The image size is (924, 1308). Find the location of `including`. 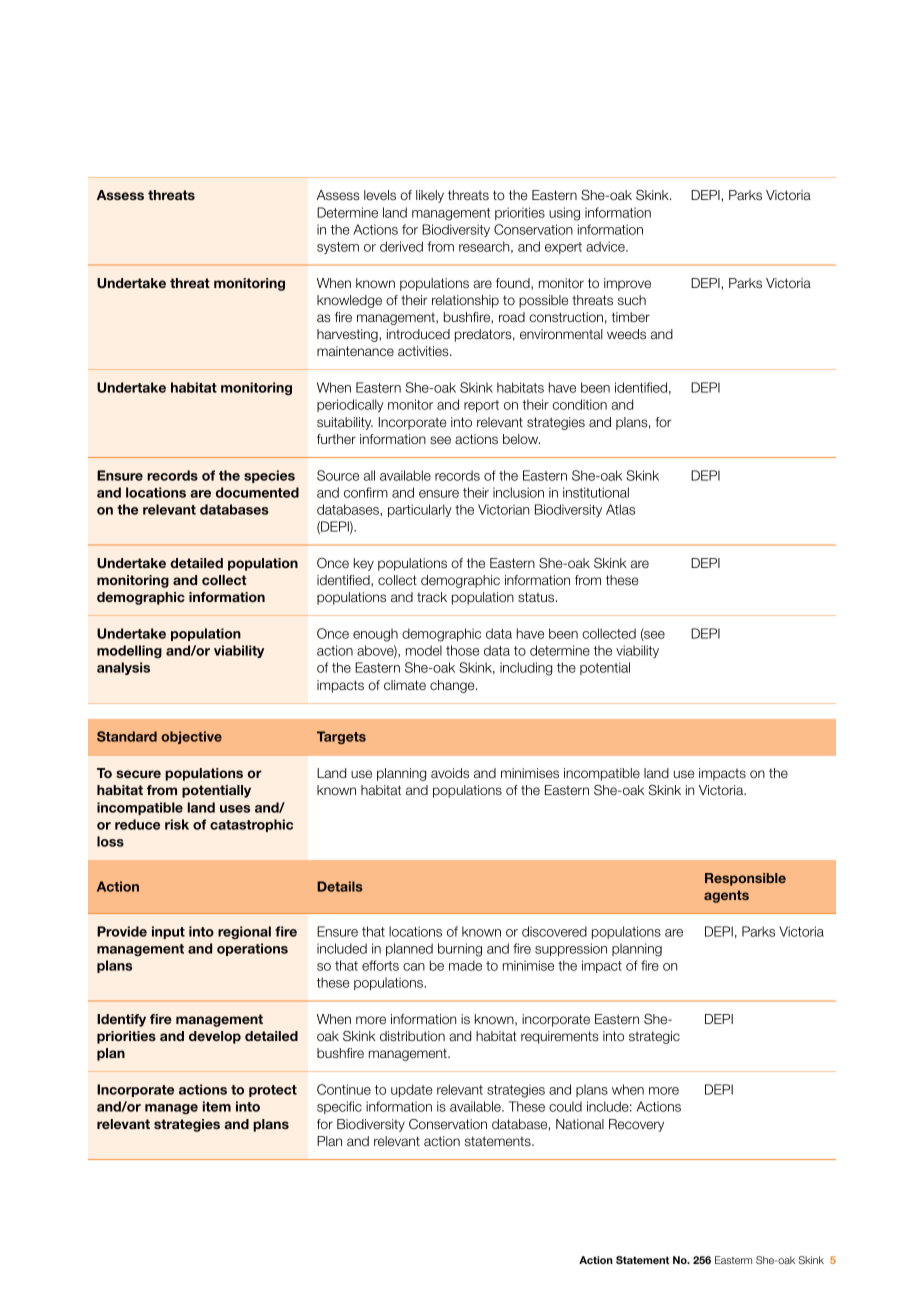

including is located at coordinates (526, 669).
